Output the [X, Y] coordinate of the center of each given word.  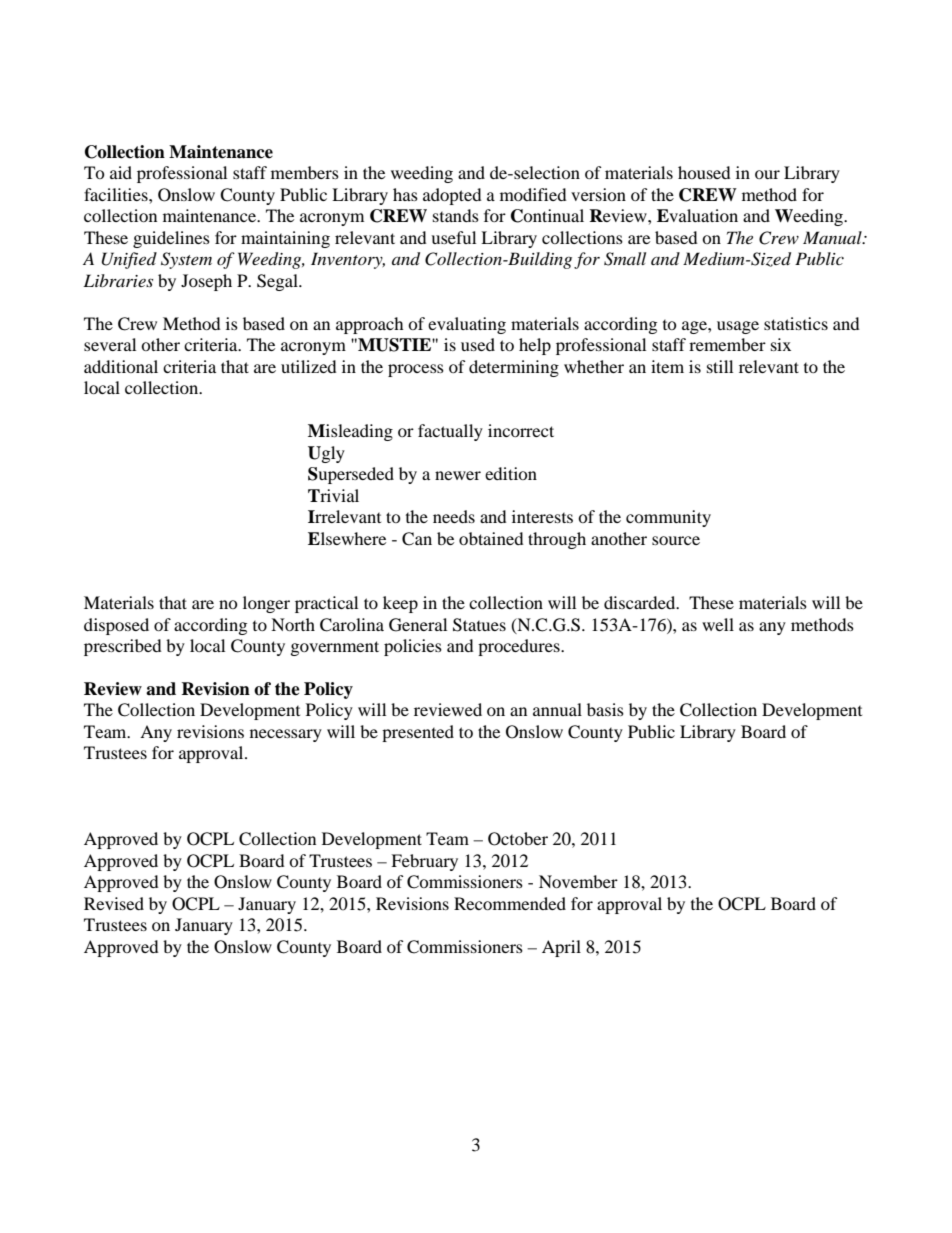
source [676, 540]
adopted [452, 196]
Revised [114, 903]
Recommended [510, 903]
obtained [491, 538]
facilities [117, 194]
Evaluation [697, 215]
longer [266, 604]
